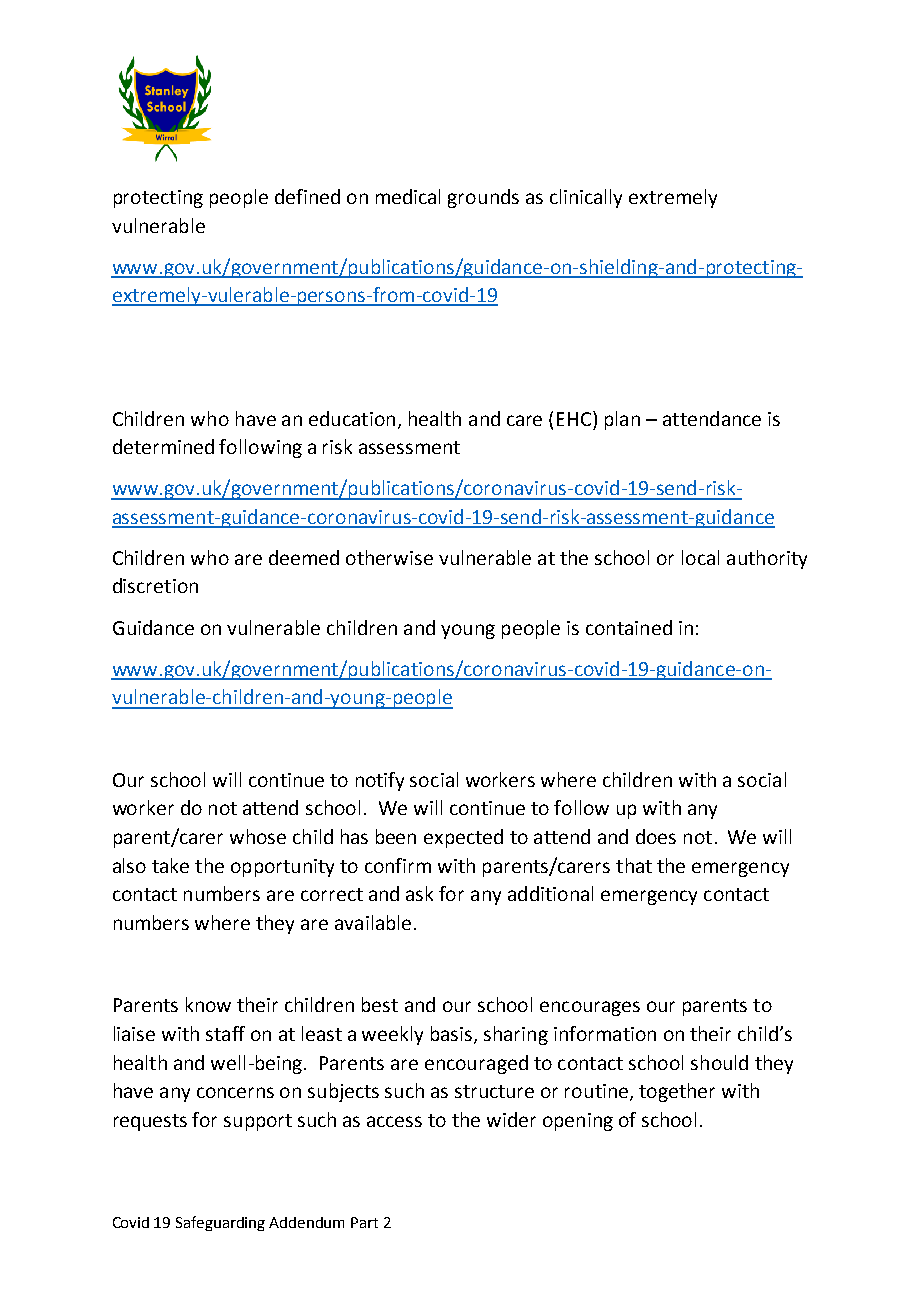 The image size is (924, 1308). What do you see at coordinates (629, 627) in the page?
I see `contained` at bounding box center [629, 627].
